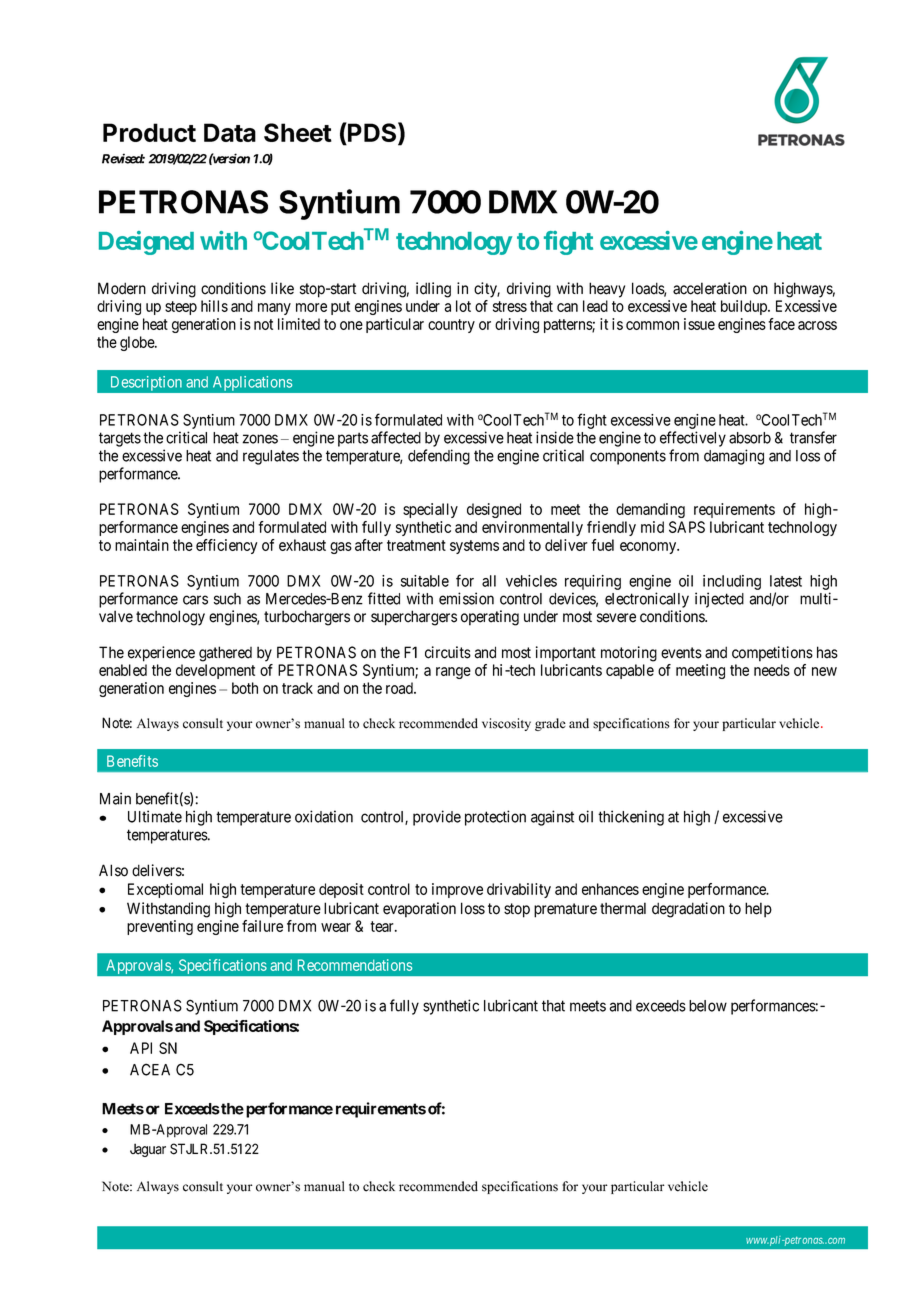 The image size is (924, 1309). What do you see at coordinates (141, 1048) in the screenshot?
I see `API` at bounding box center [141, 1048].
